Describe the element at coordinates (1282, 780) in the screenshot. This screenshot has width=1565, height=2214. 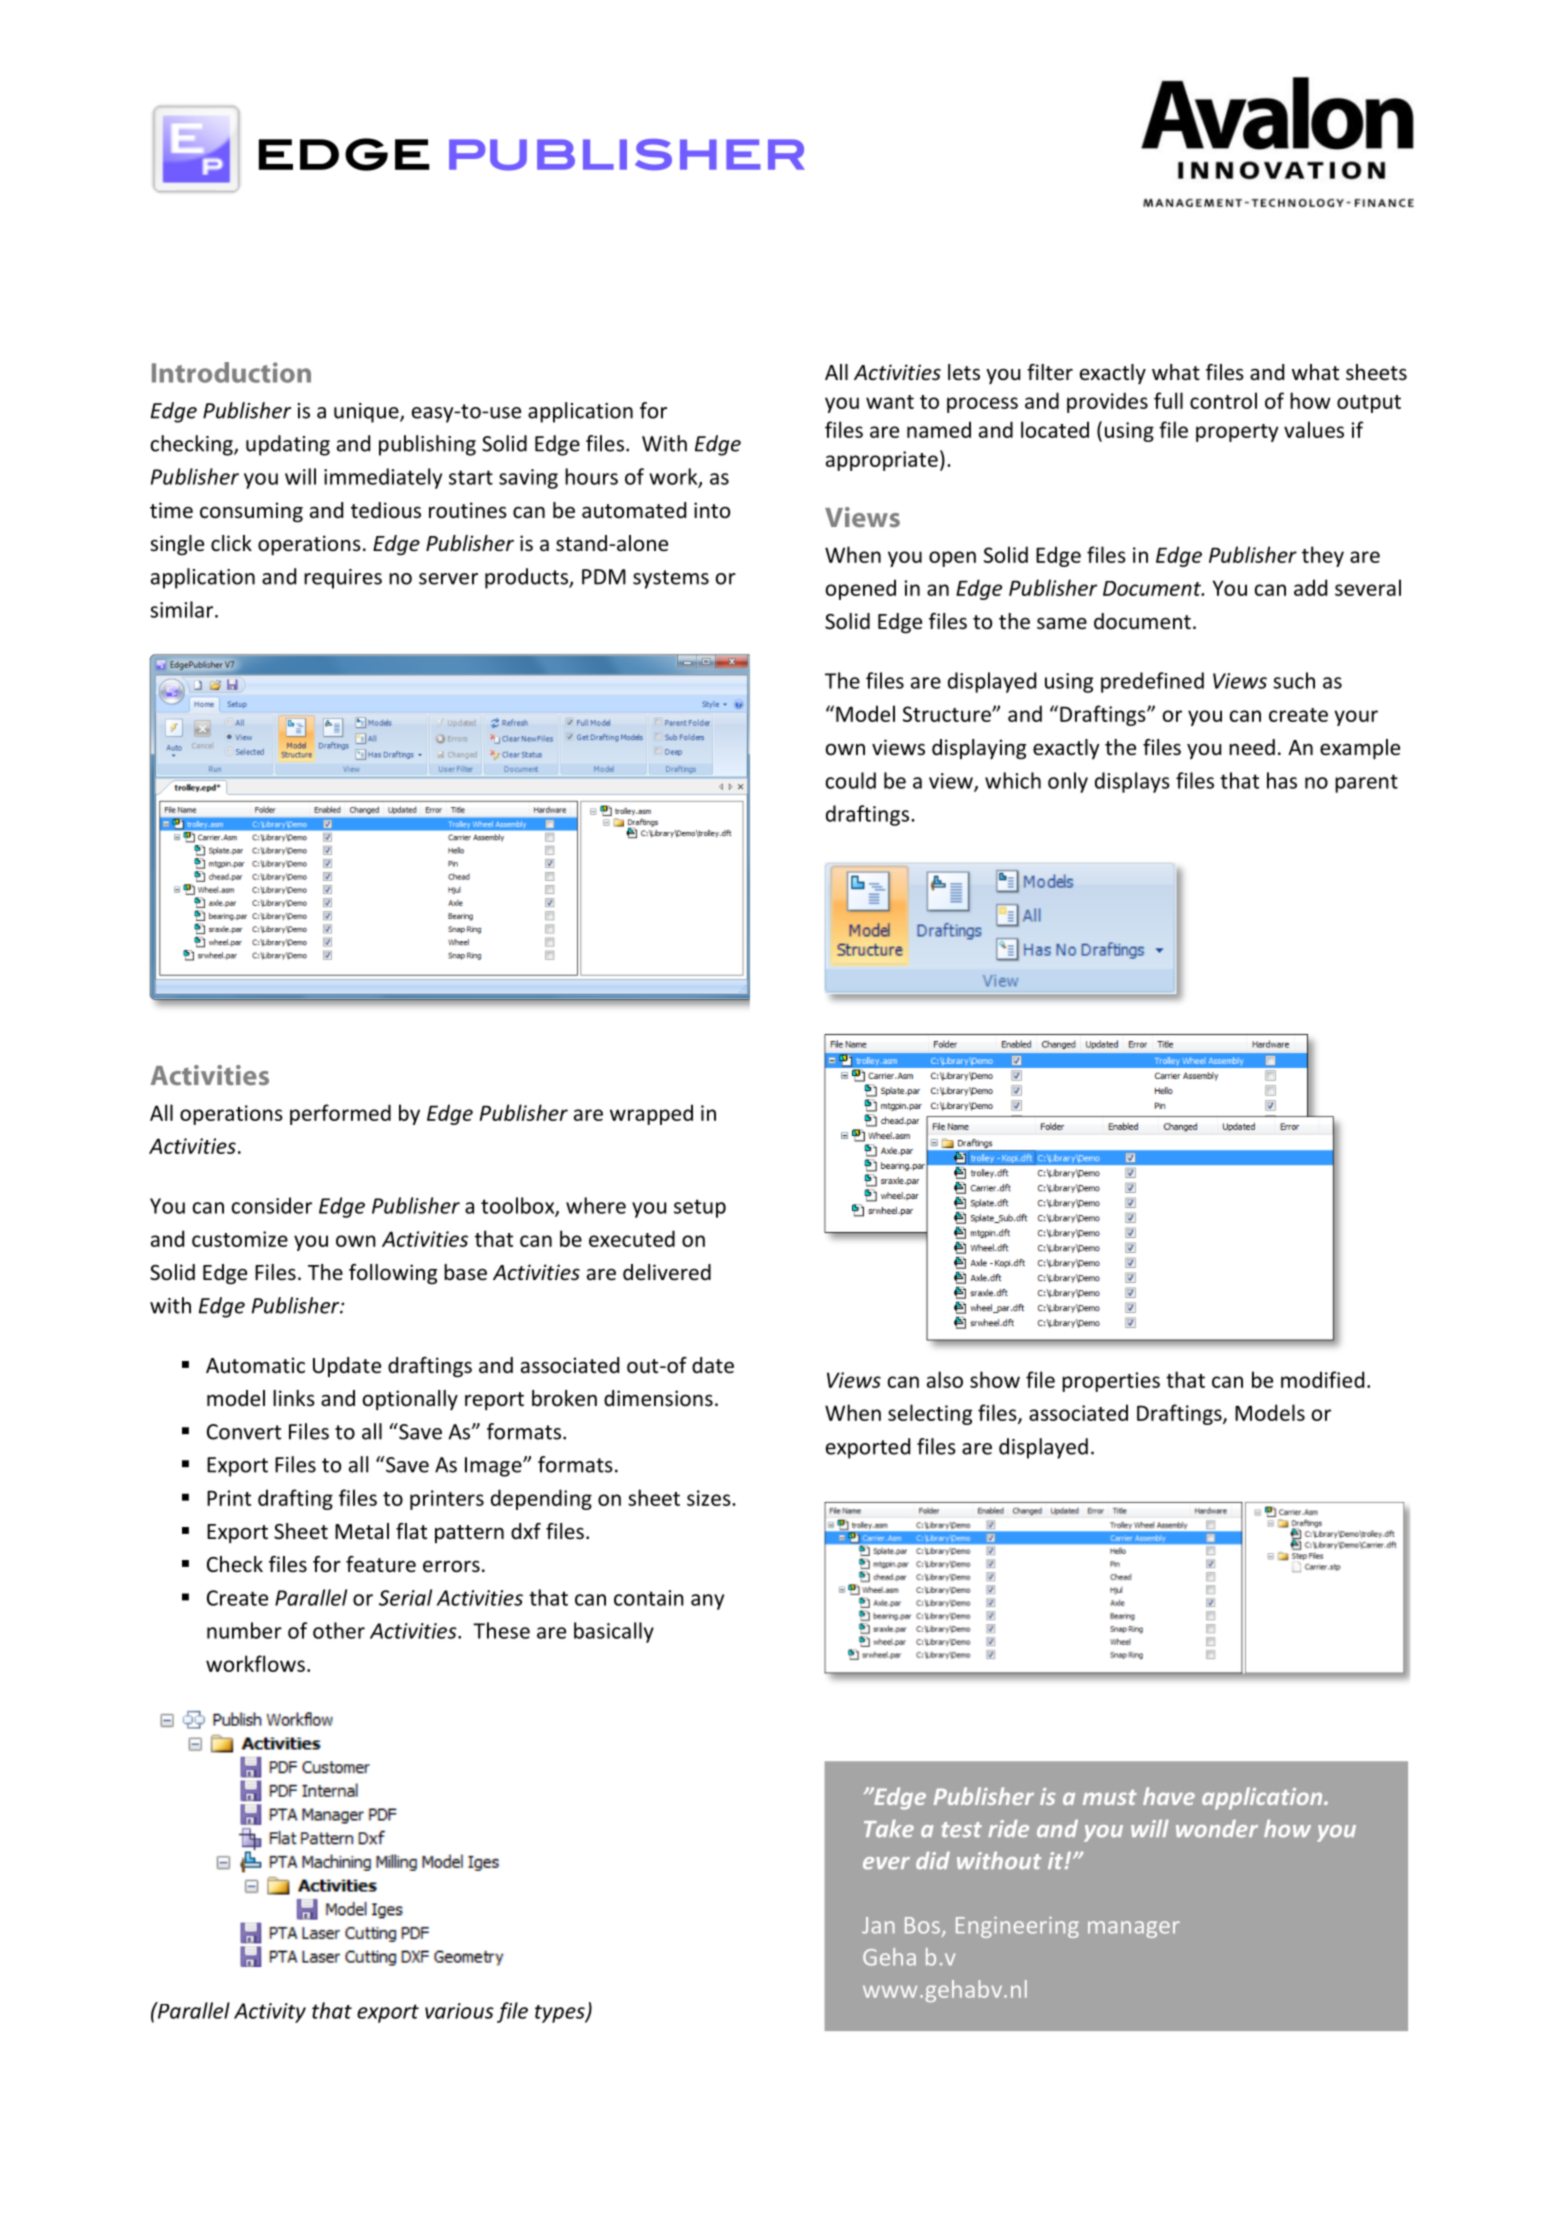
I see `has` at that location.
